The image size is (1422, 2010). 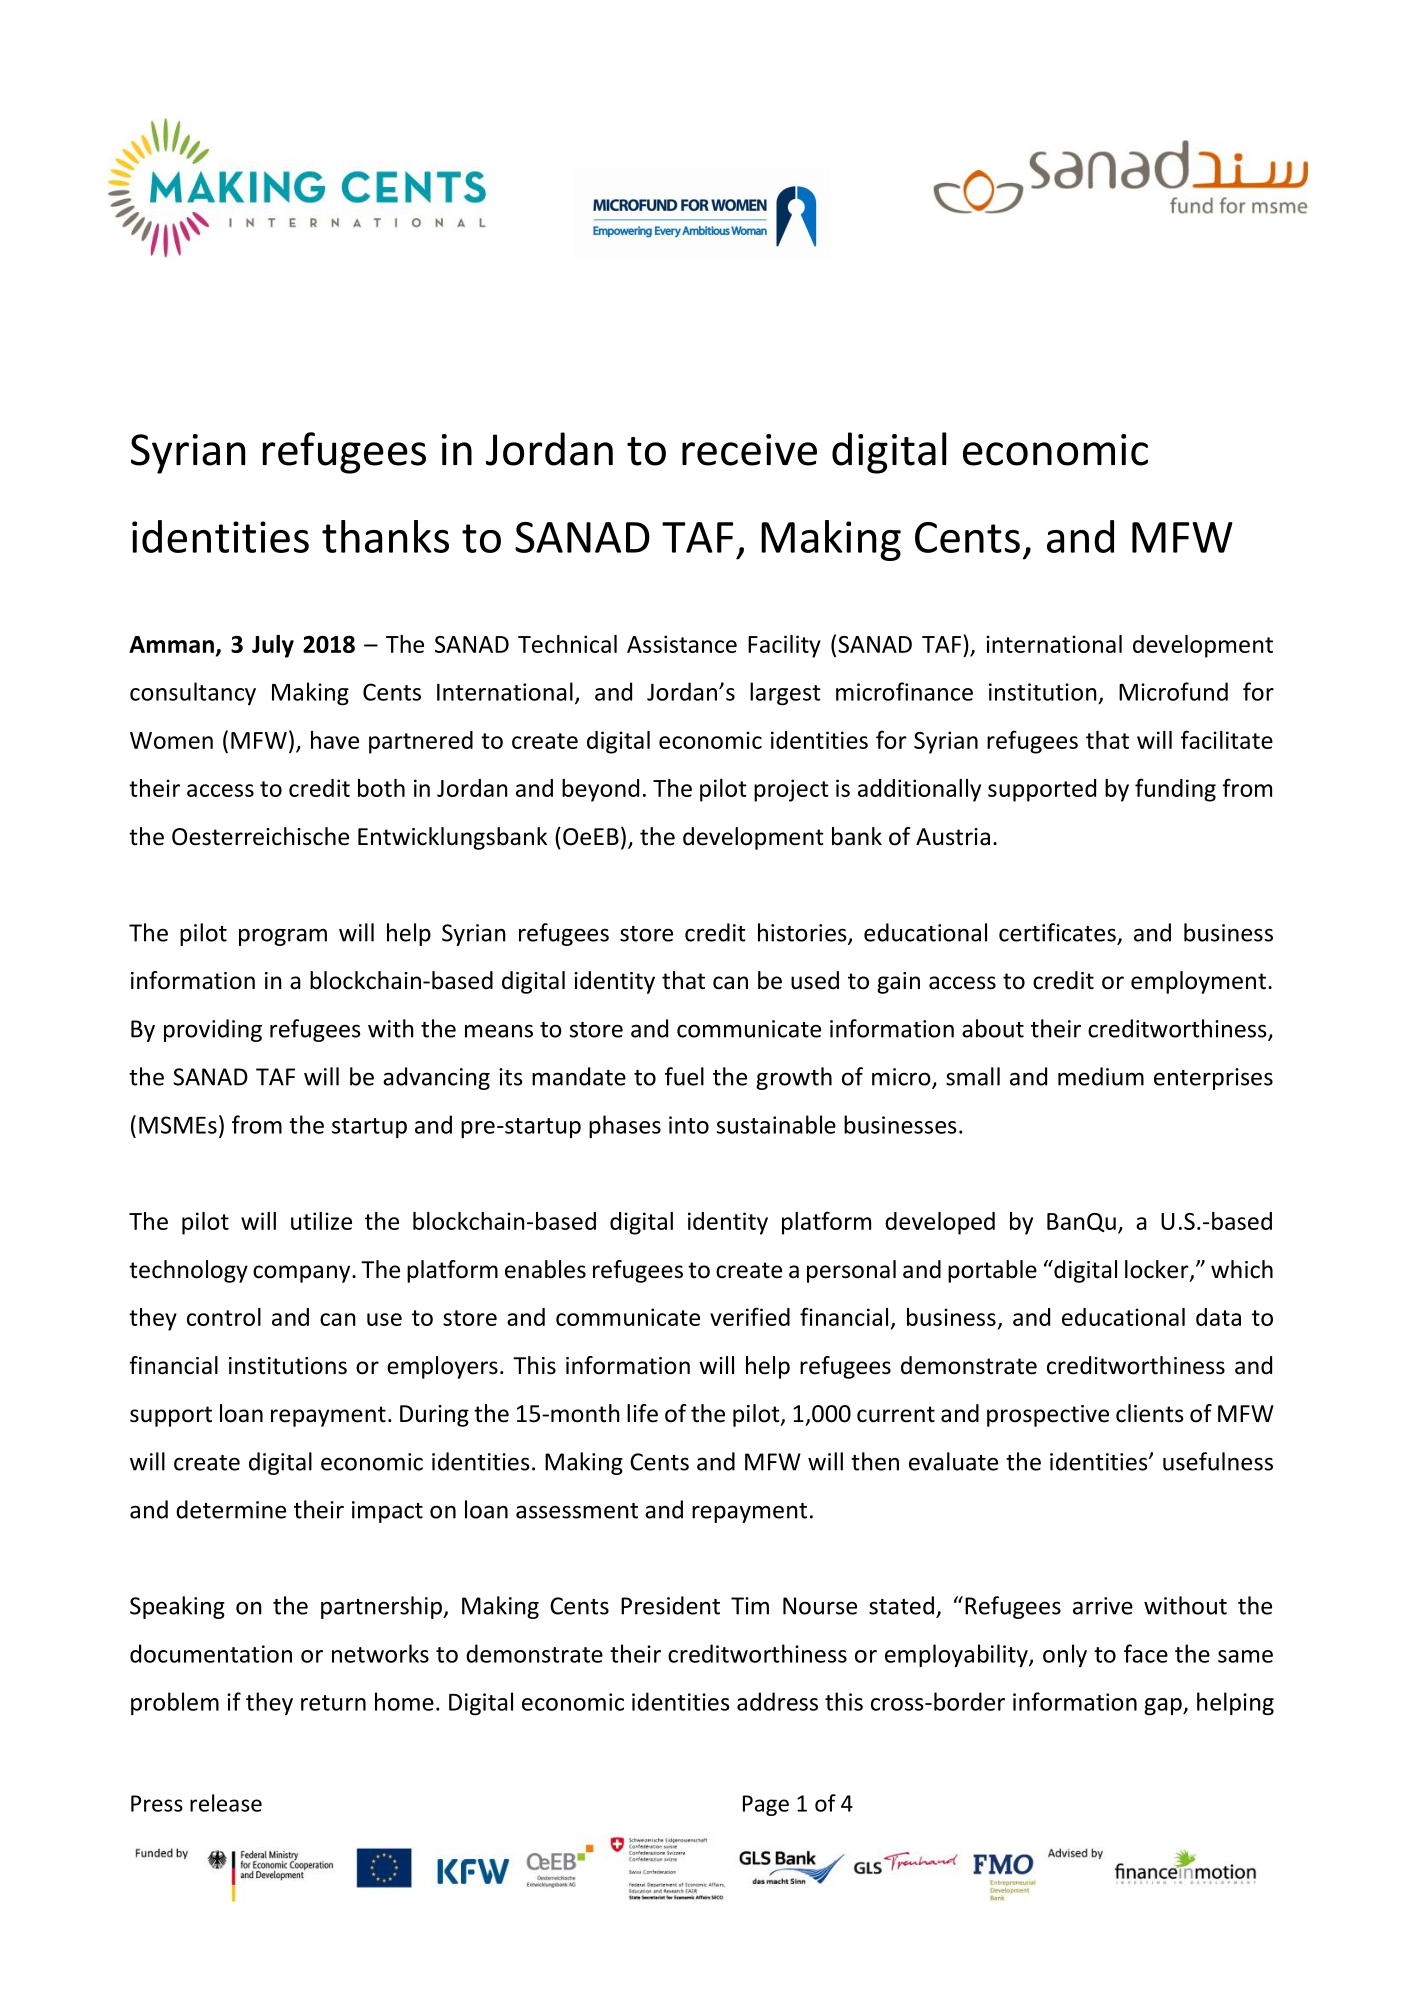 What do you see at coordinates (750, 1316) in the screenshot?
I see `verified` at bounding box center [750, 1316].
